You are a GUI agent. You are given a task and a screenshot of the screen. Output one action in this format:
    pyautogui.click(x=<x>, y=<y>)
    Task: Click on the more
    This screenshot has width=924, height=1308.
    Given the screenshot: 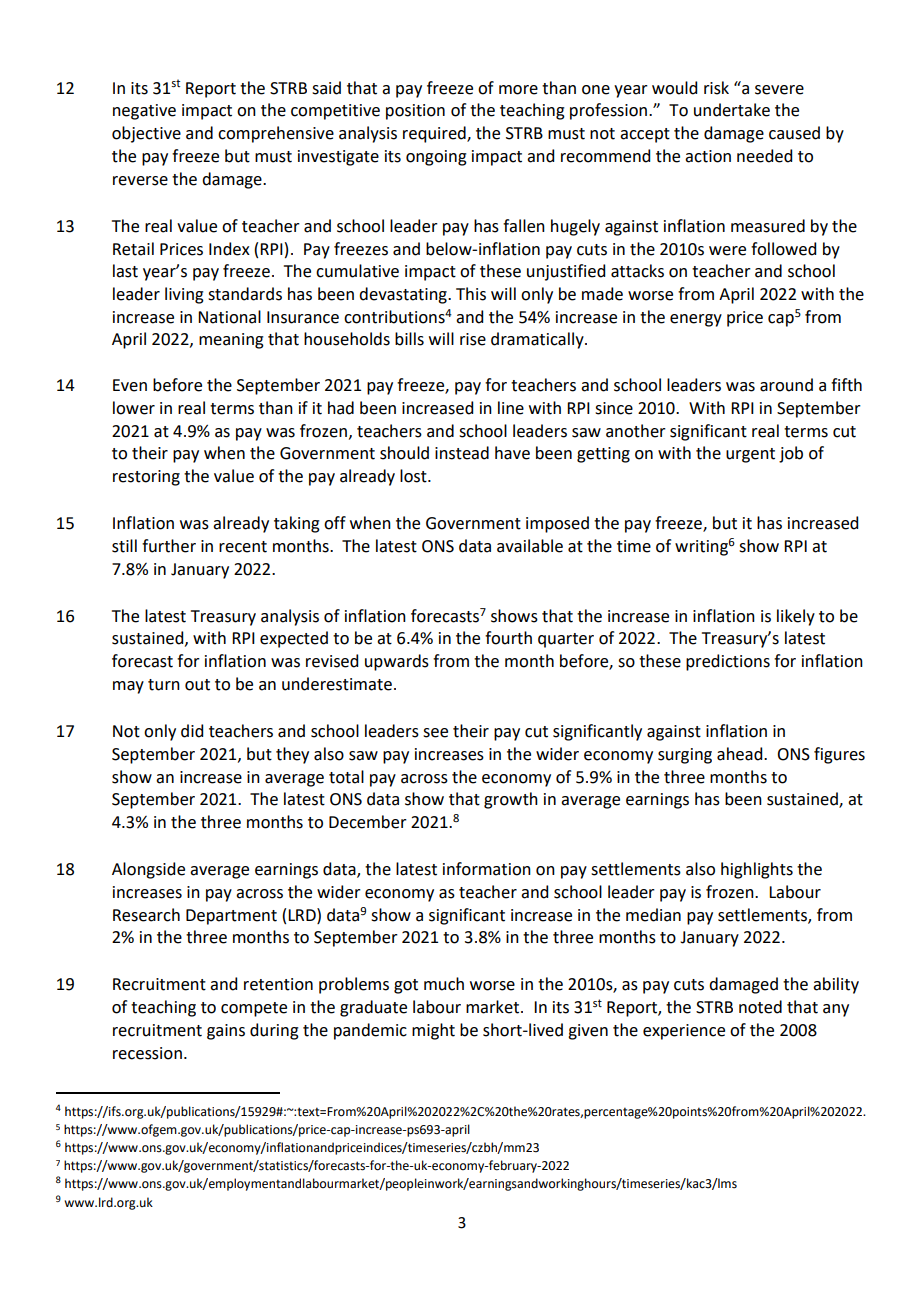 What is the action you would take?
    pyautogui.click(x=518, y=90)
